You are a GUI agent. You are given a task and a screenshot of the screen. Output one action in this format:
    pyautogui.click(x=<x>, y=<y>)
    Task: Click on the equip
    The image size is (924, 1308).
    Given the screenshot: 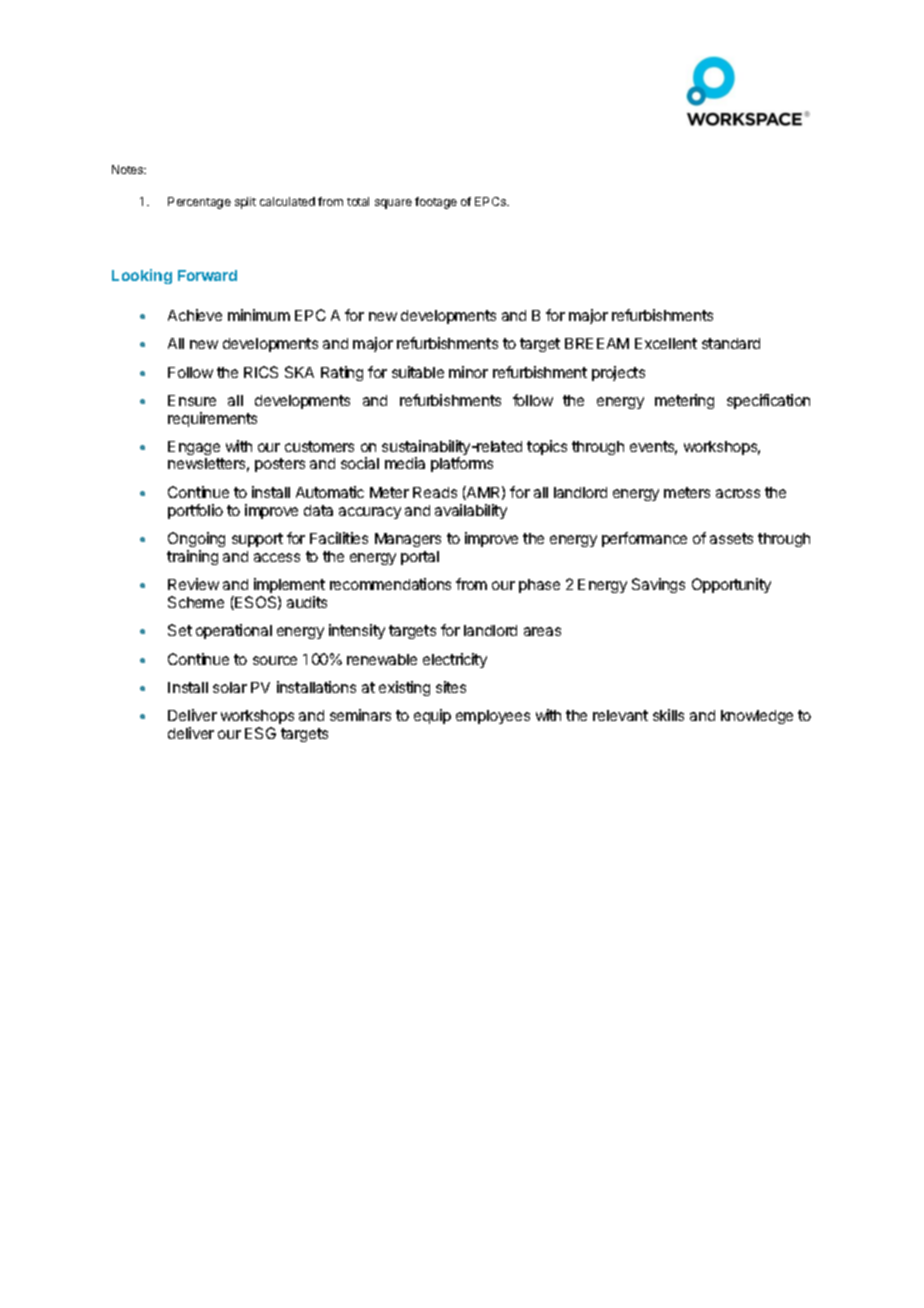 What is the action you would take?
    pyautogui.click(x=432, y=716)
